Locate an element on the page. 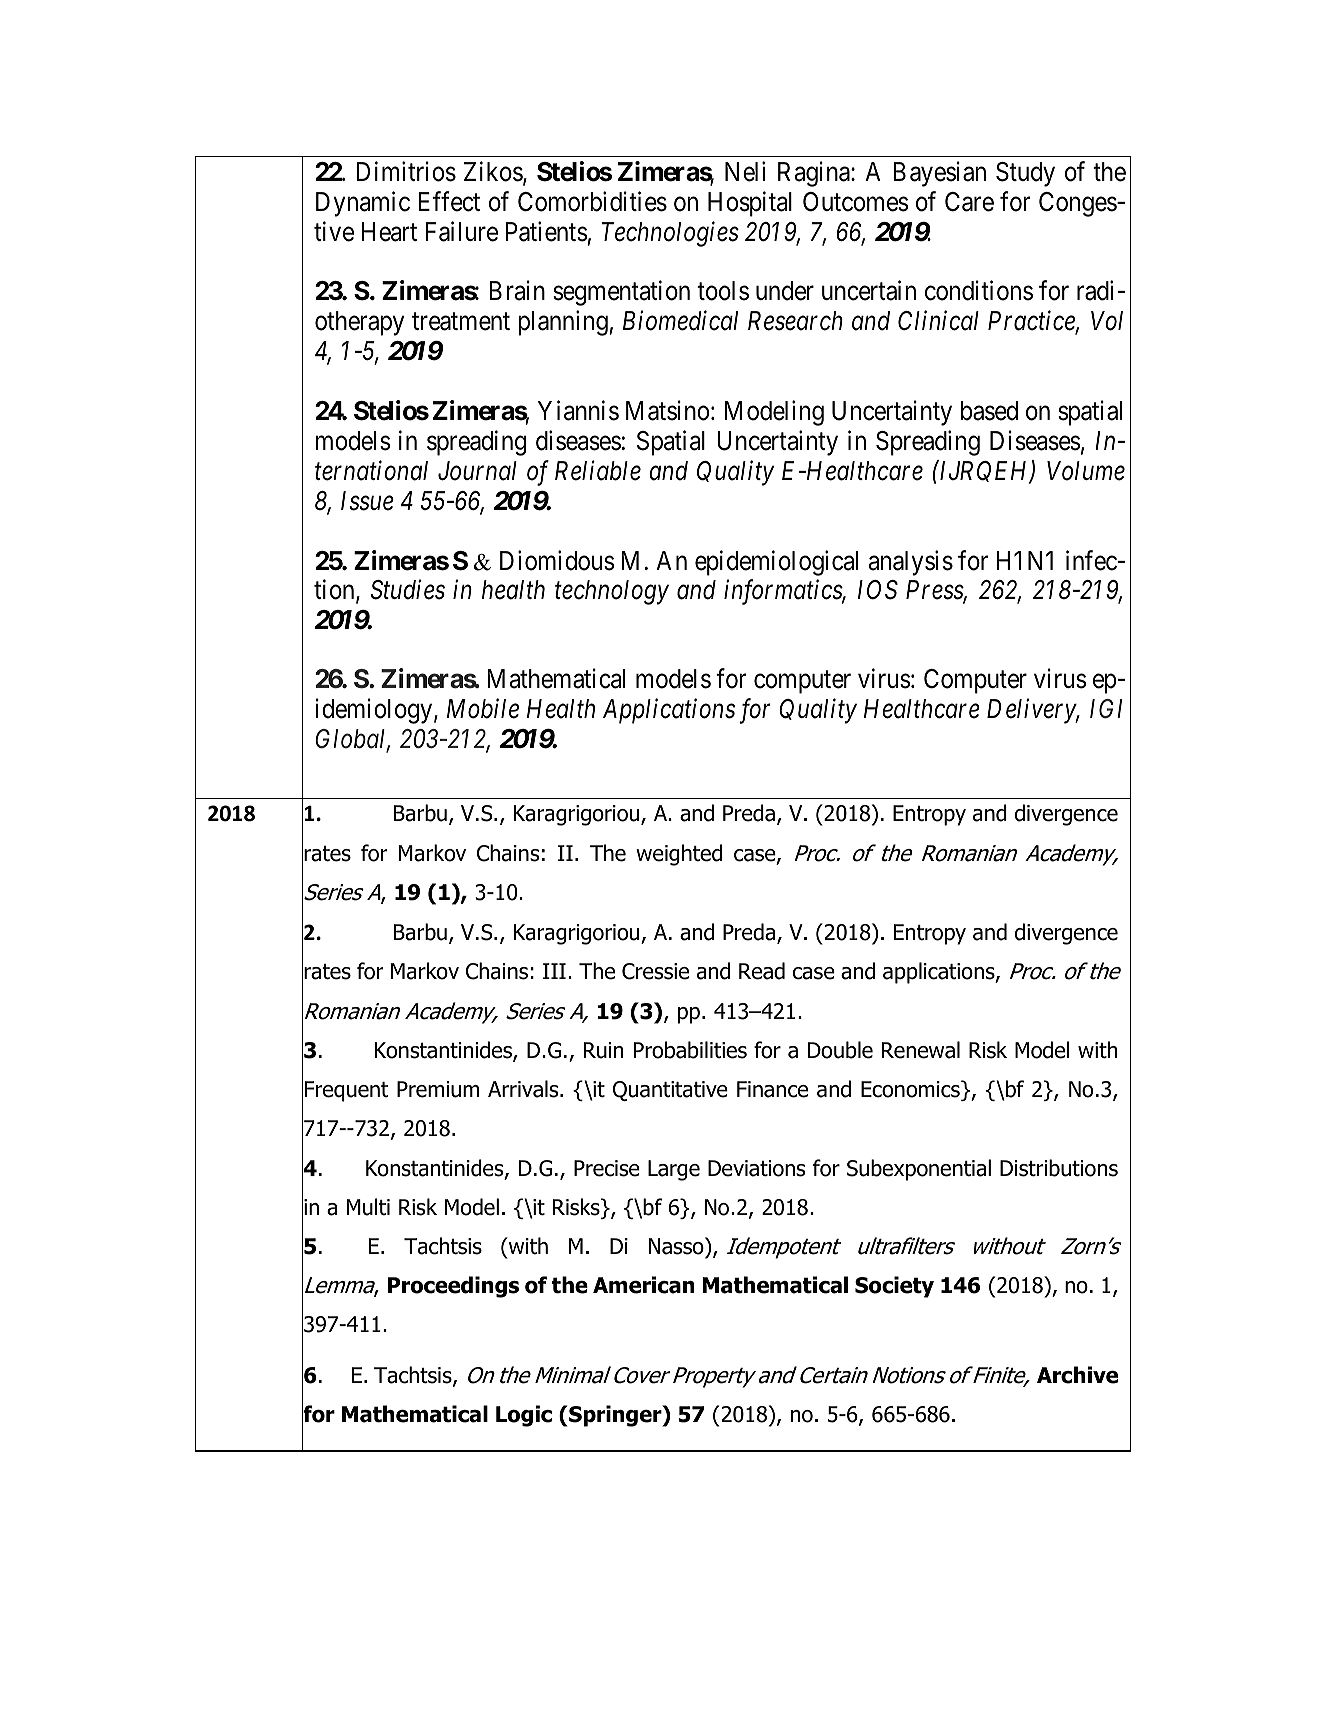 The height and width of the image is (1716, 1326). weighted is located at coordinates (679, 855).
